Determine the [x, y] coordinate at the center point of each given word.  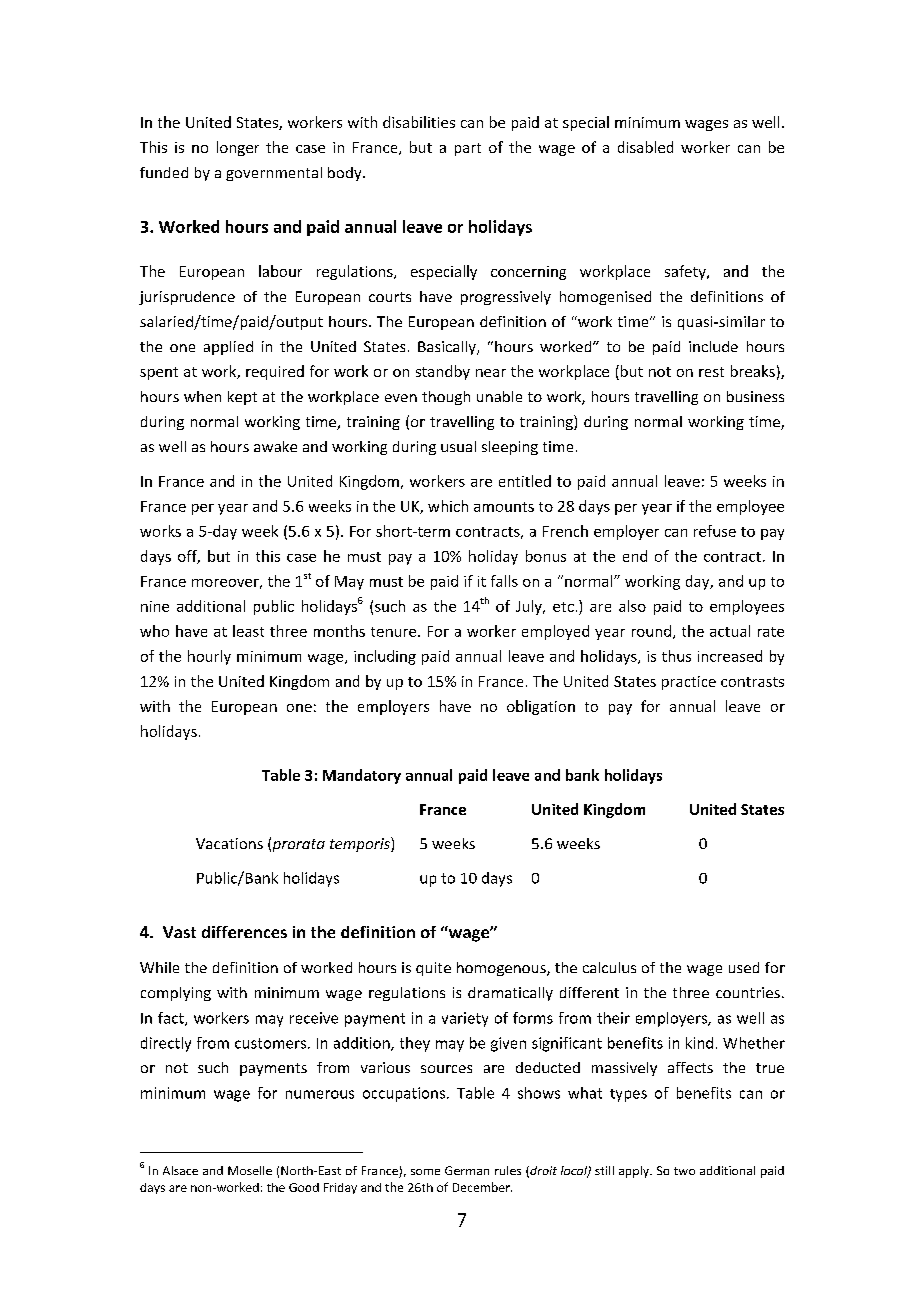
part [468, 149]
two [684, 1171]
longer [238, 148]
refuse [715, 531]
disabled [645, 147]
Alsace [180, 1170]
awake [275, 446]
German [467, 1170]
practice [689, 683]
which [448, 506]
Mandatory [362, 776]
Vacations [229, 843]
